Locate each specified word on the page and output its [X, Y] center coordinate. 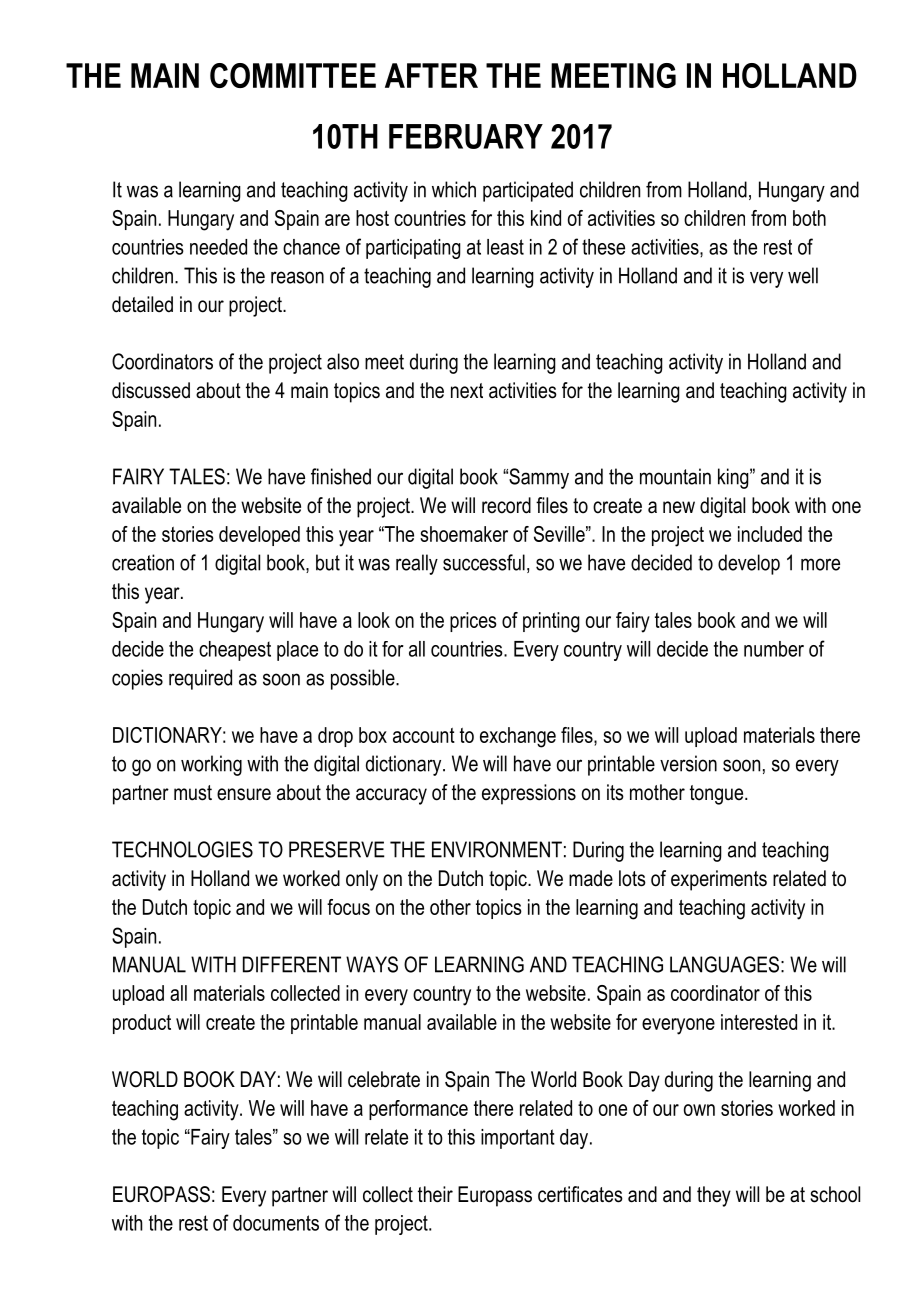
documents [276, 1223]
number [774, 649]
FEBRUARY [466, 136]
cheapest [235, 651]
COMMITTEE [293, 75]
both [809, 218]
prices [473, 622]
